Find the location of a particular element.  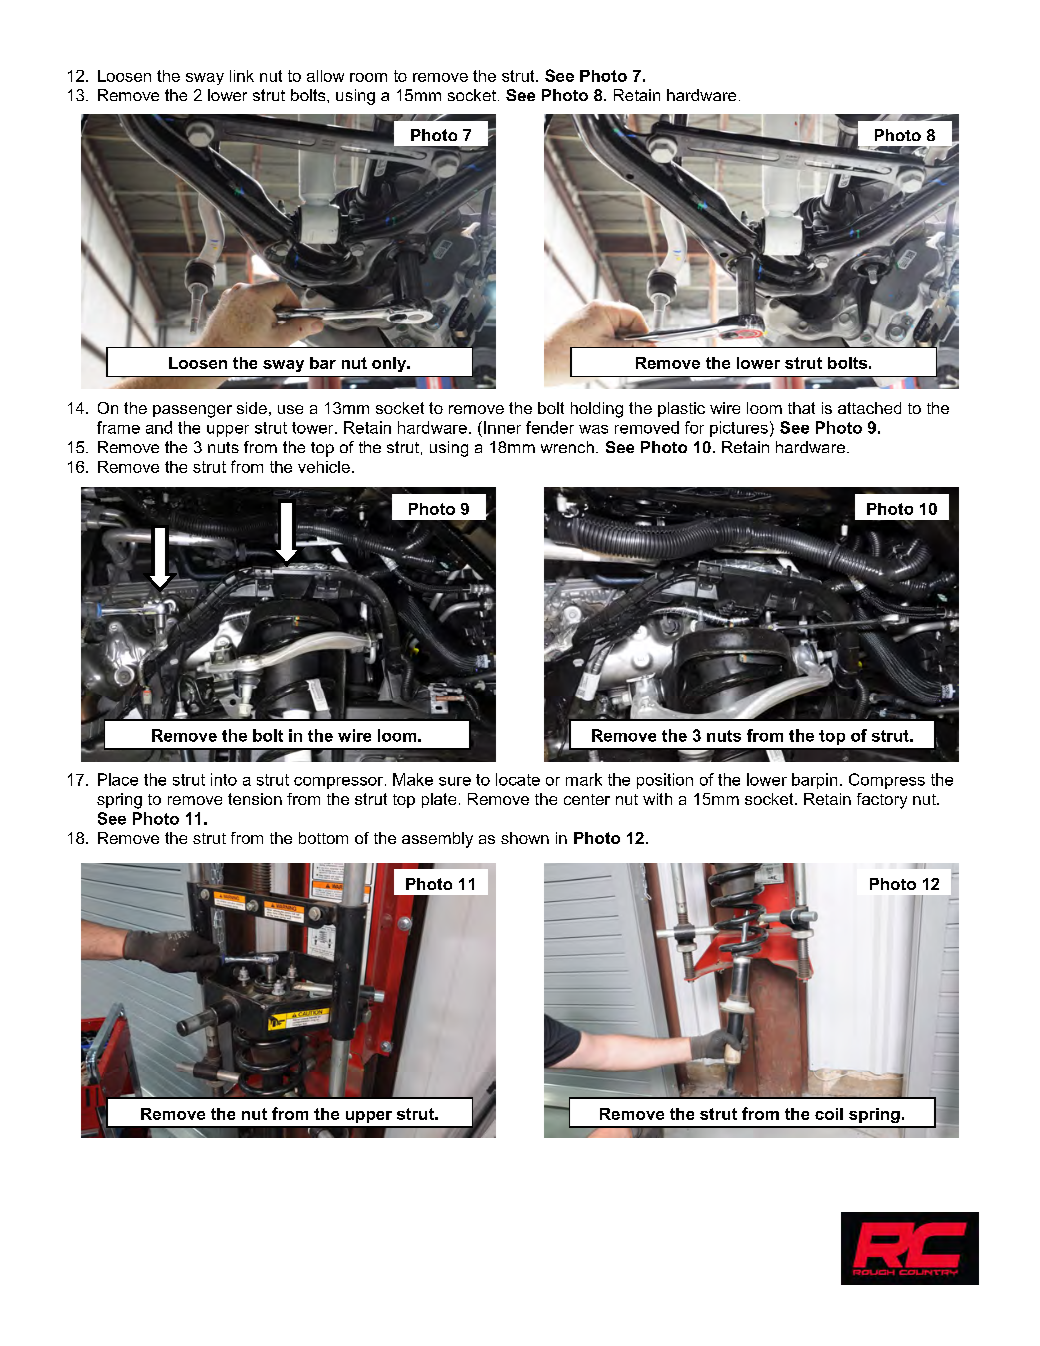

link is located at coordinates (242, 76).
